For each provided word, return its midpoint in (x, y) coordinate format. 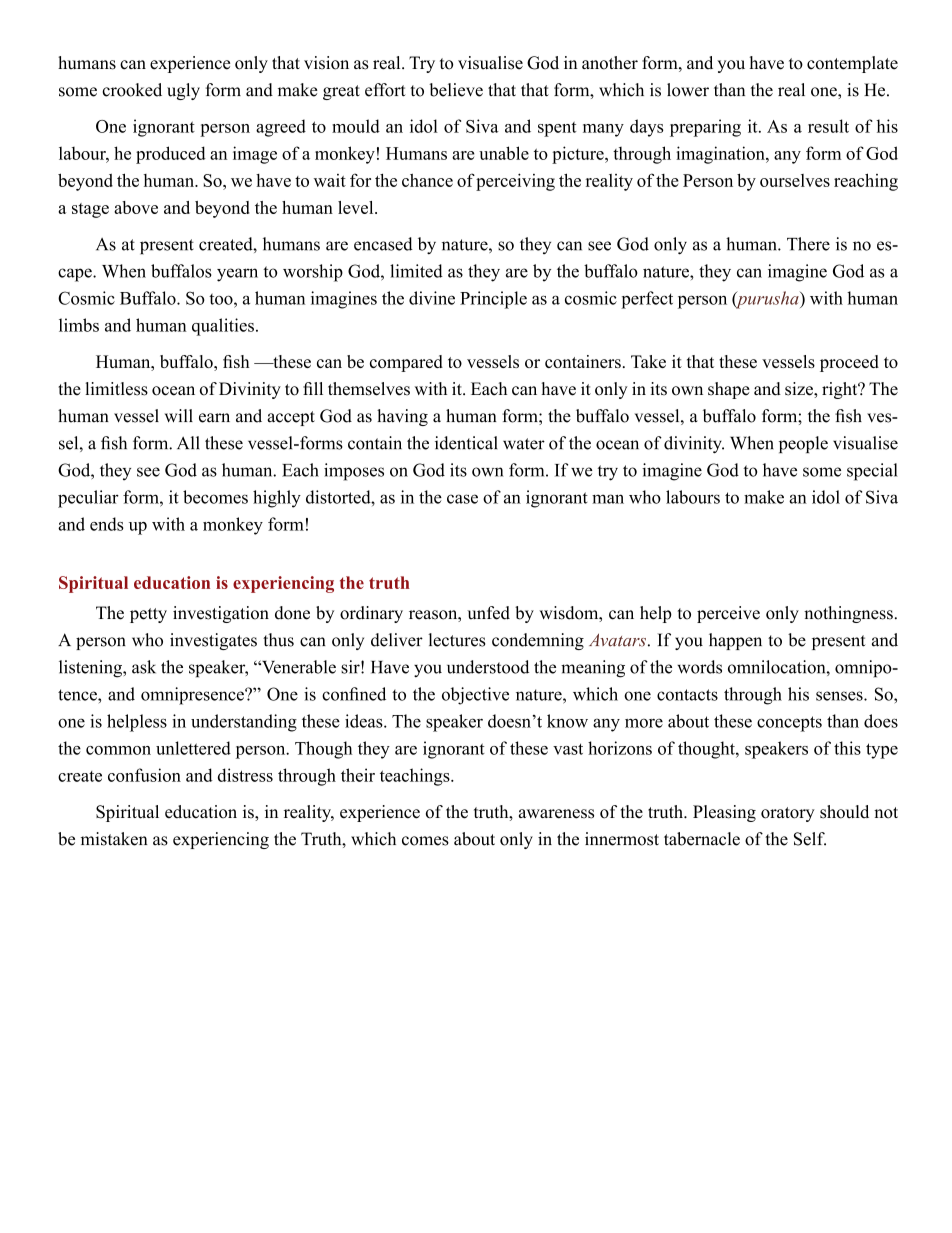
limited (416, 271)
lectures (457, 640)
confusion (144, 775)
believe (456, 90)
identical (466, 443)
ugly (183, 91)
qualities (223, 327)
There (808, 244)
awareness (556, 814)
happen (735, 641)
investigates (213, 641)
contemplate (852, 64)
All (188, 442)
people (803, 444)
